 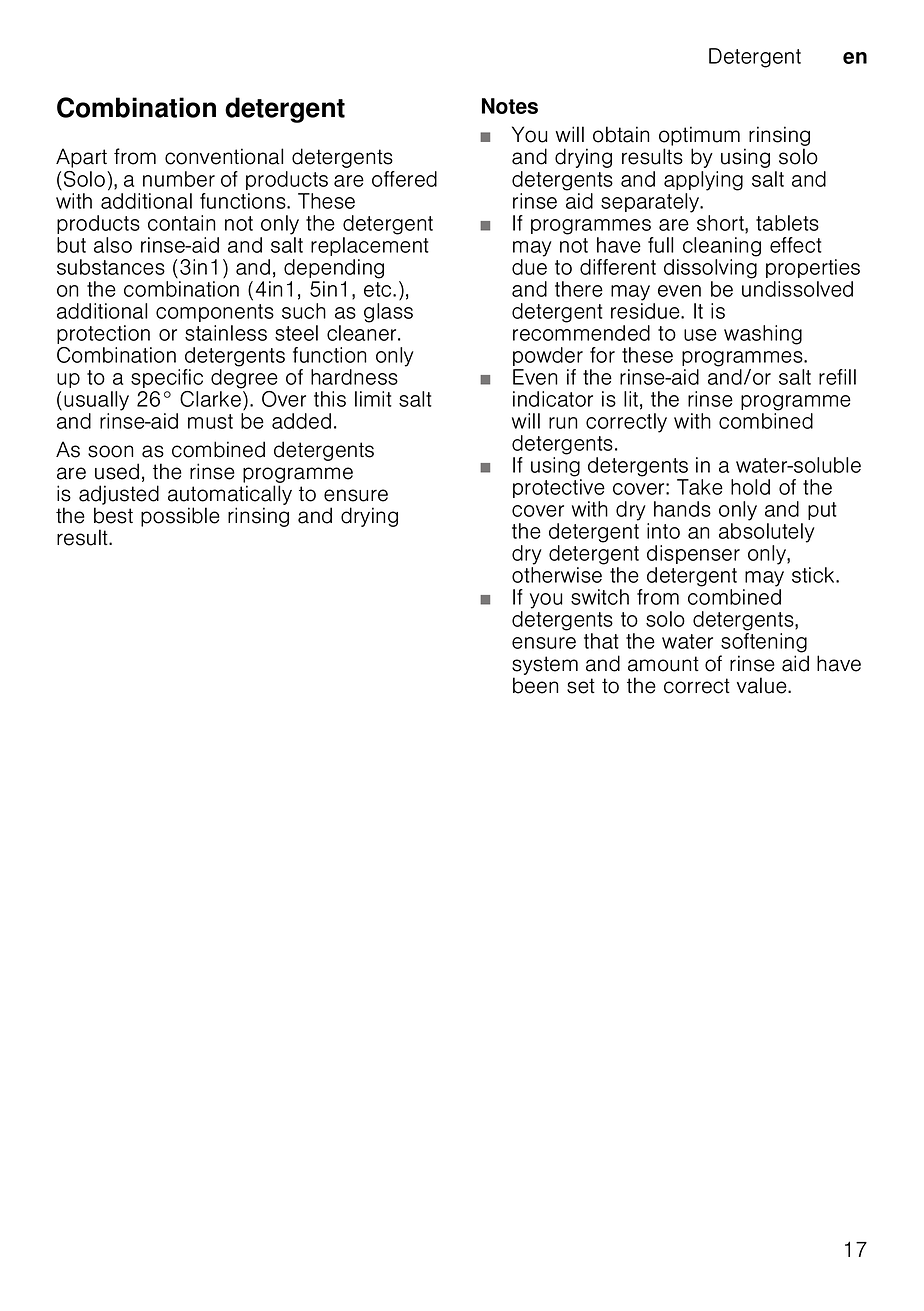 I want to click on optimum, so click(x=699, y=136).
